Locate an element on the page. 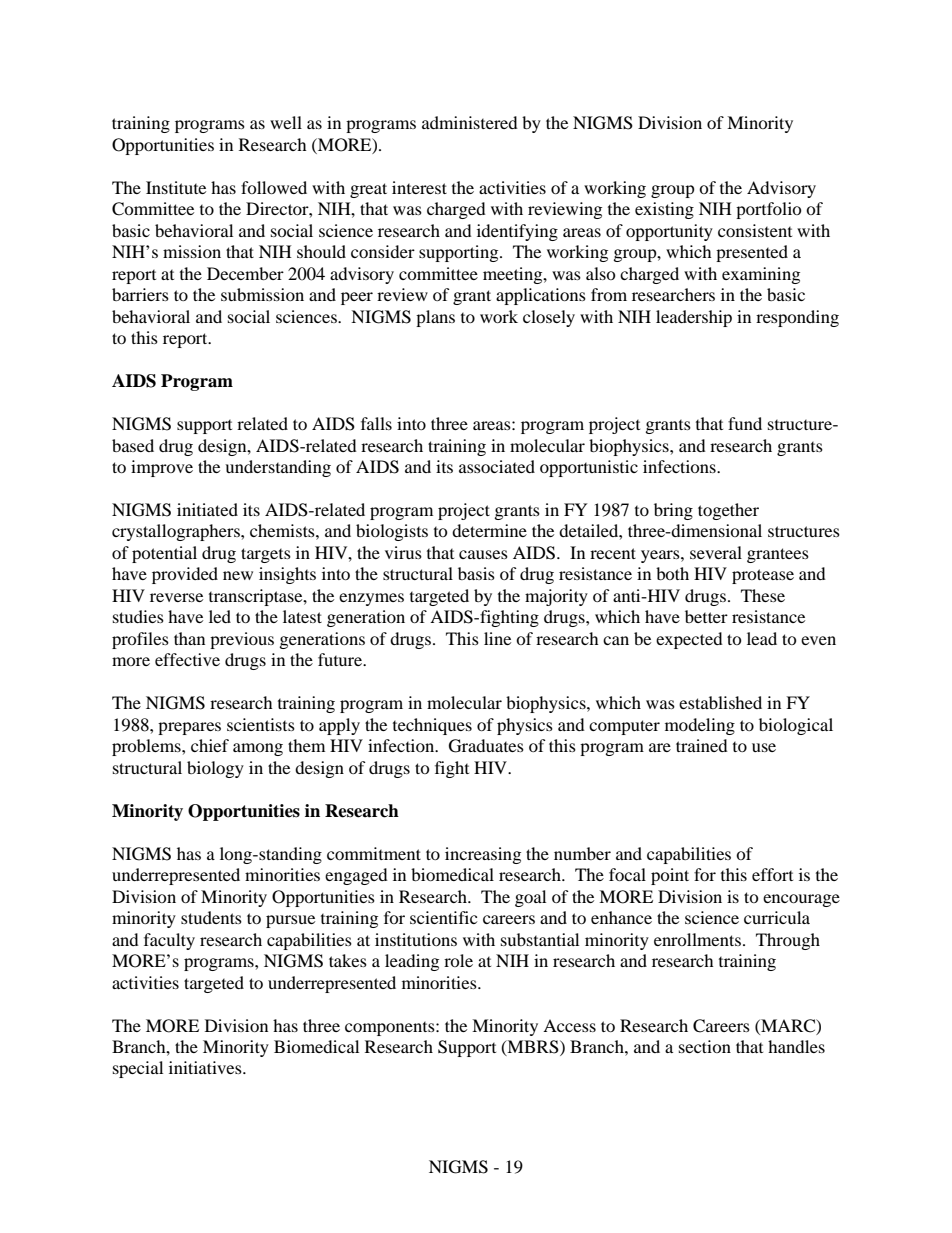 The height and width of the image is (1233, 952). established is located at coordinates (720, 702).
